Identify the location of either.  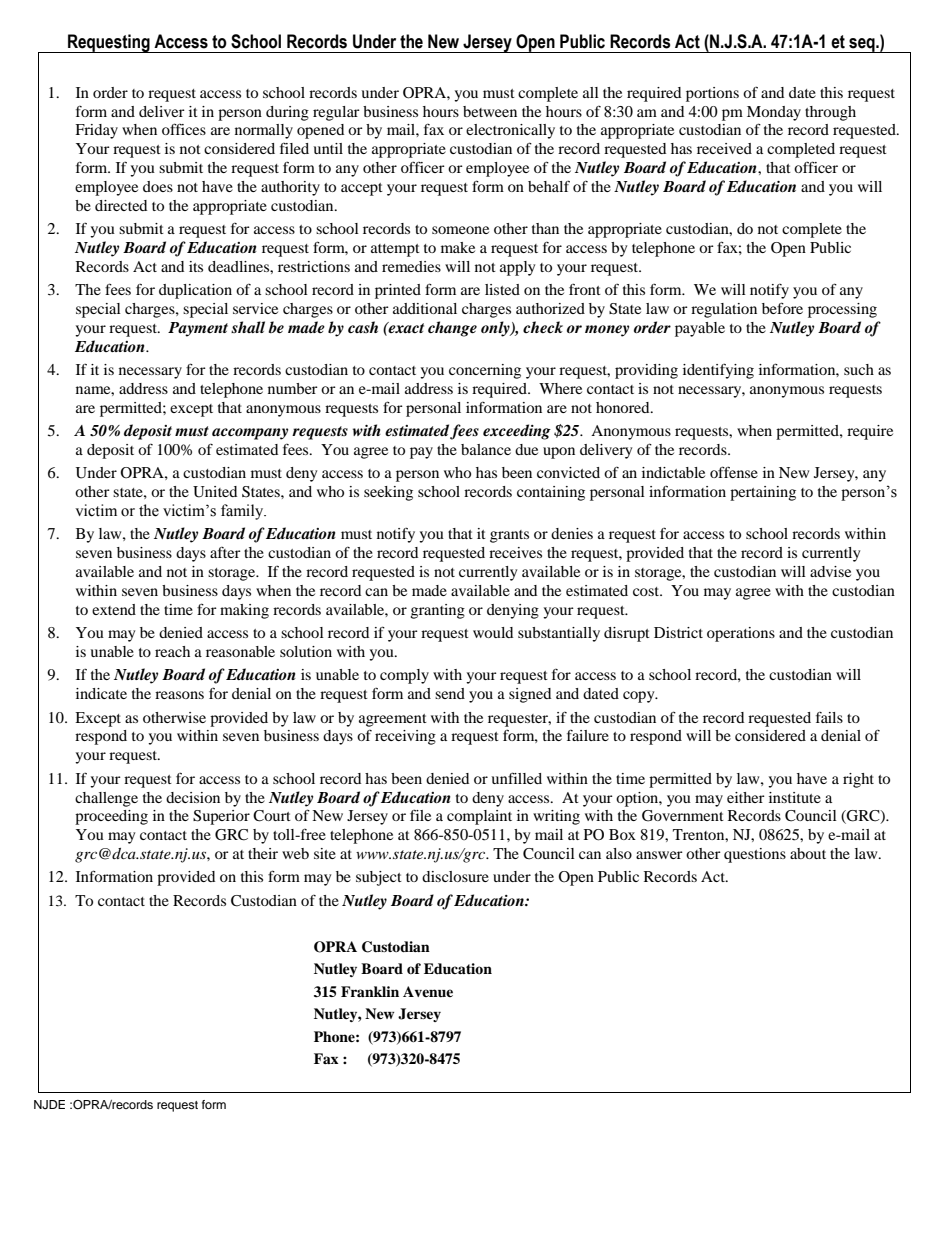
(746, 797).
